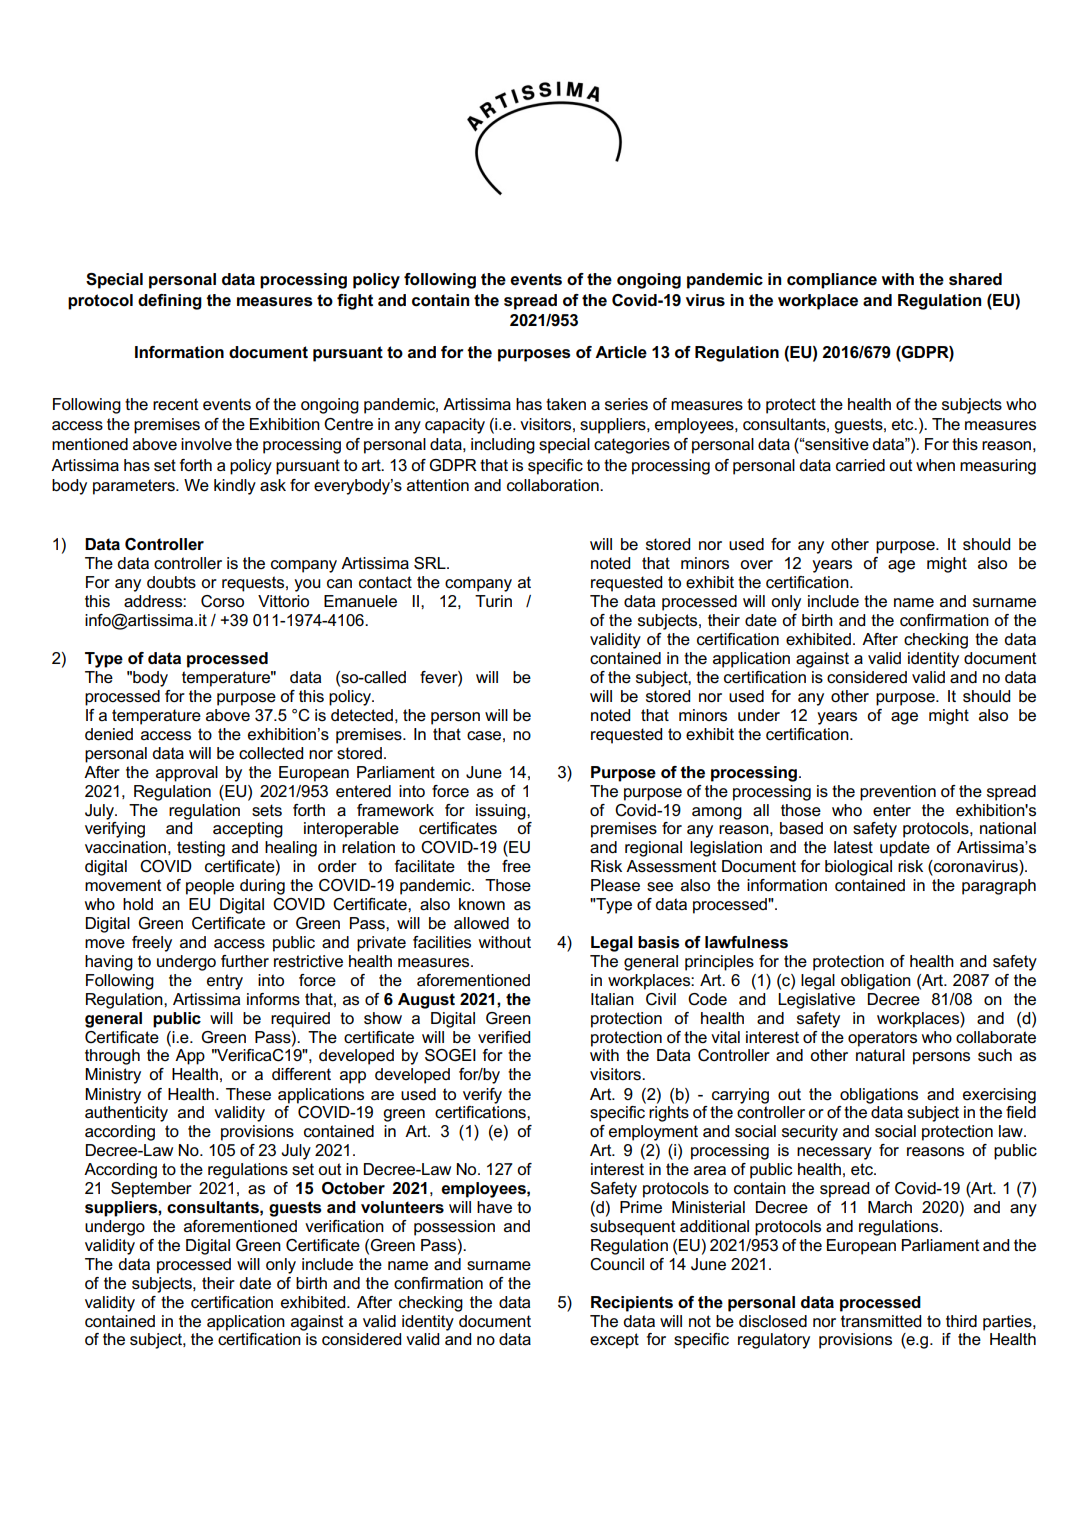 This screenshot has height=1540, width=1088. Describe the element at coordinates (756, 565) in the screenshot. I see `over` at that location.
